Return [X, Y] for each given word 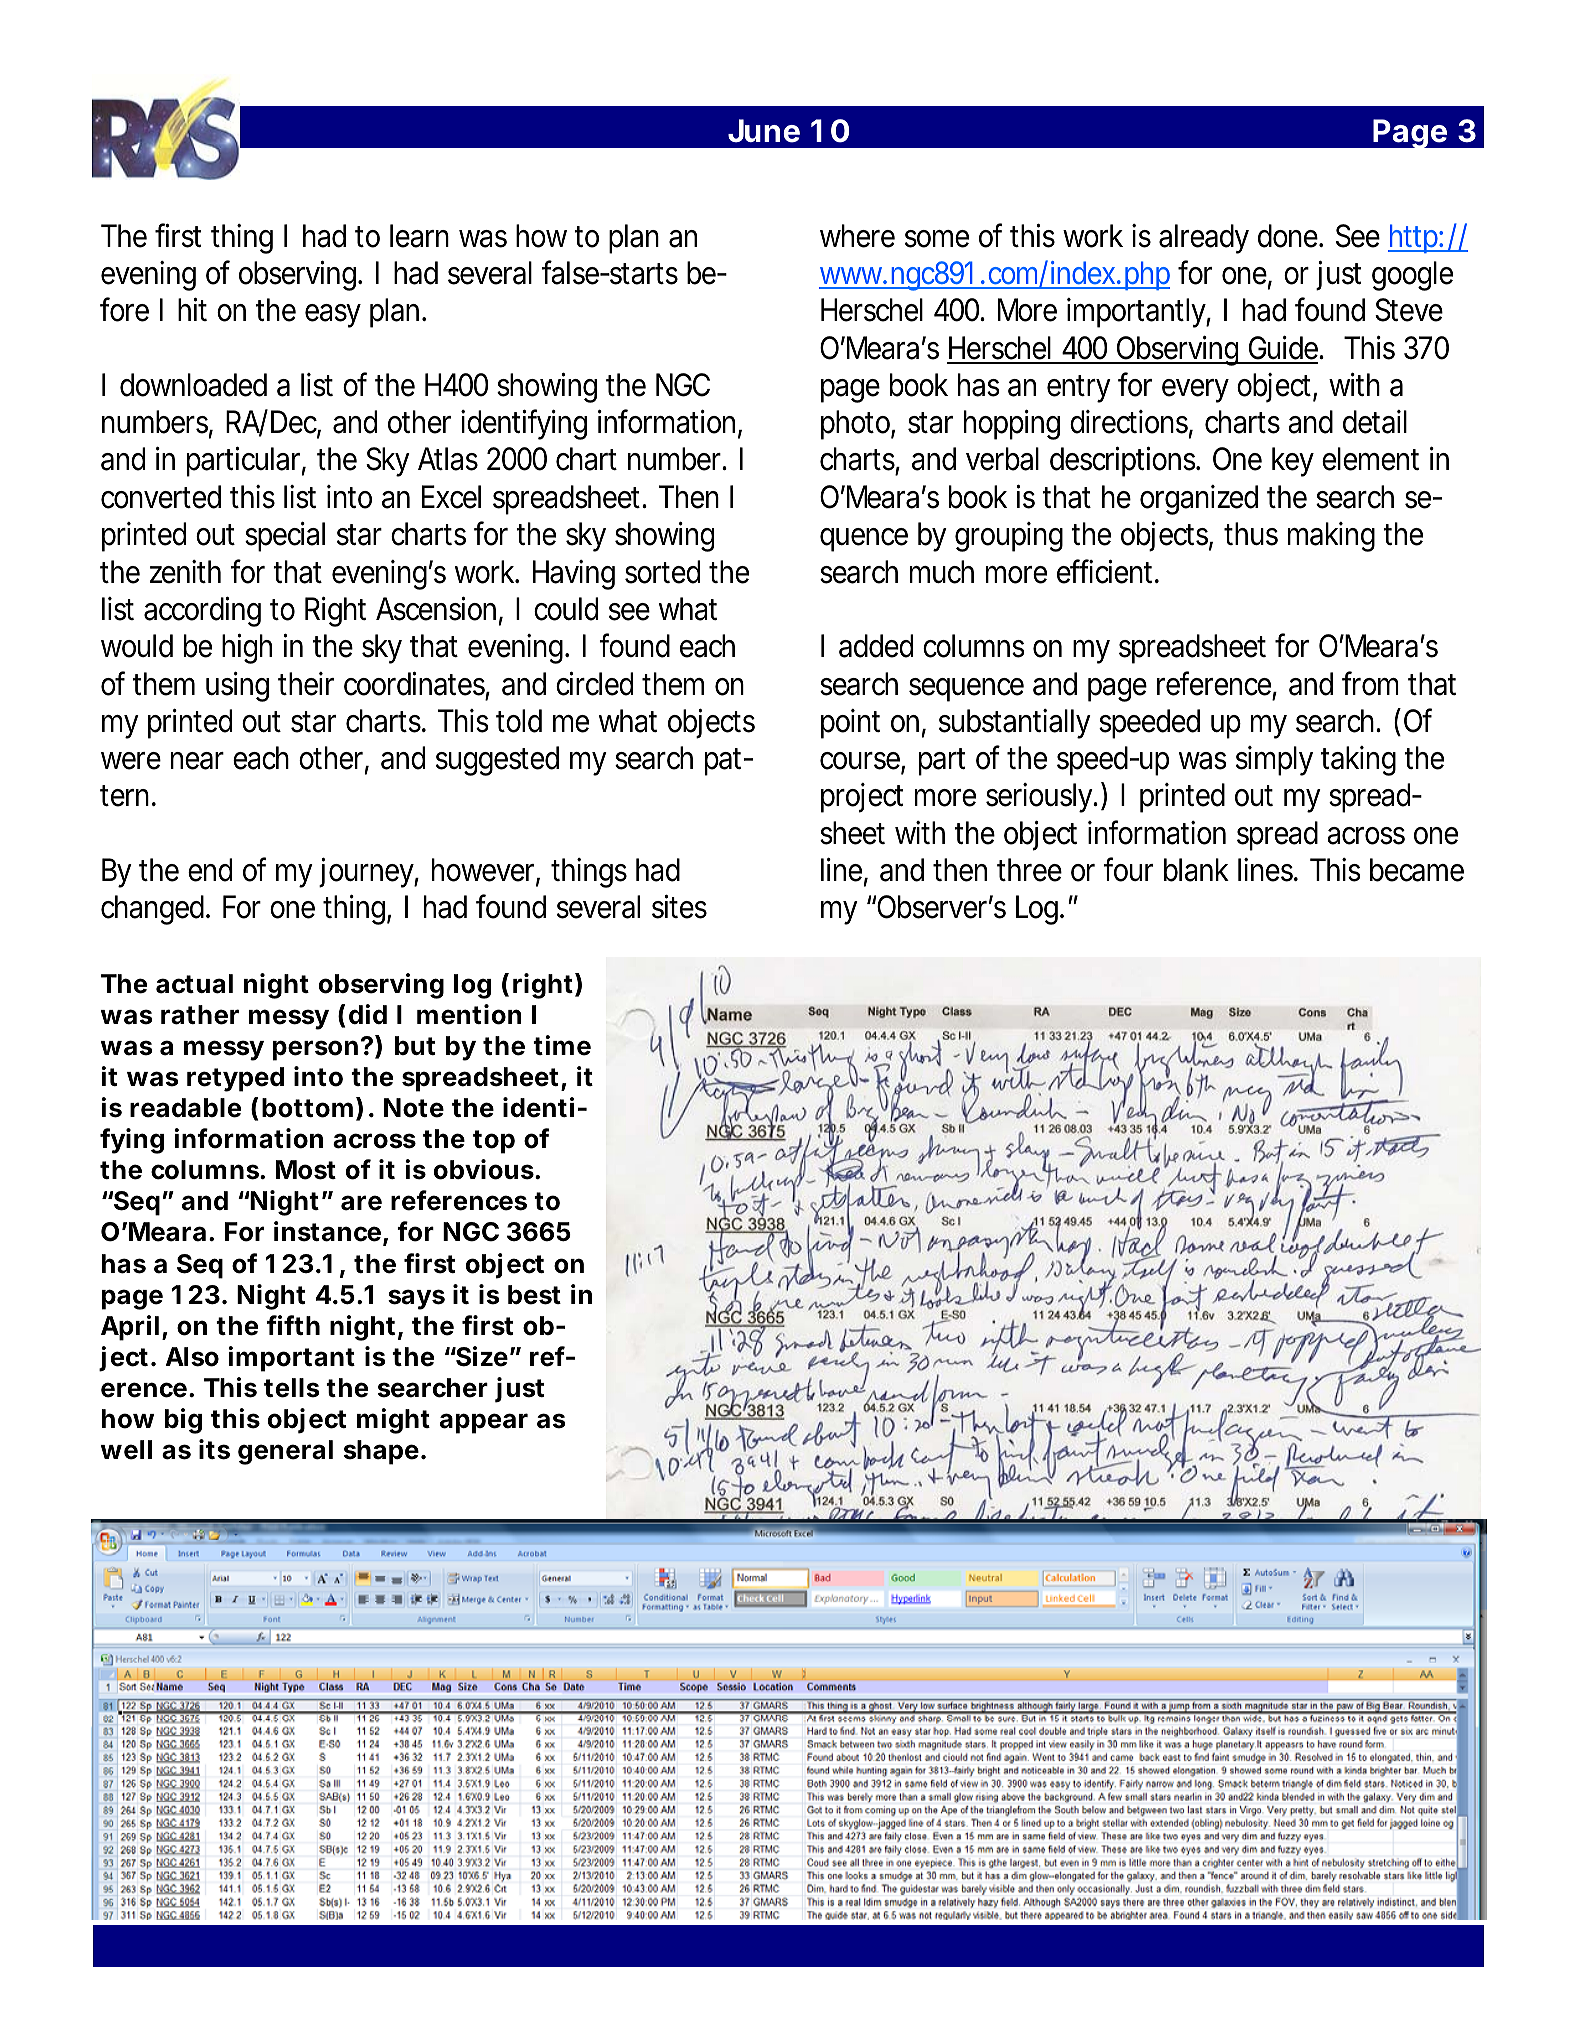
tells [292, 1388]
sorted [662, 572]
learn [419, 236]
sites [679, 907]
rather [200, 1015]
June [764, 131]
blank [1196, 870]
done [1290, 236]
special [285, 537]
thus [1251, 534]
